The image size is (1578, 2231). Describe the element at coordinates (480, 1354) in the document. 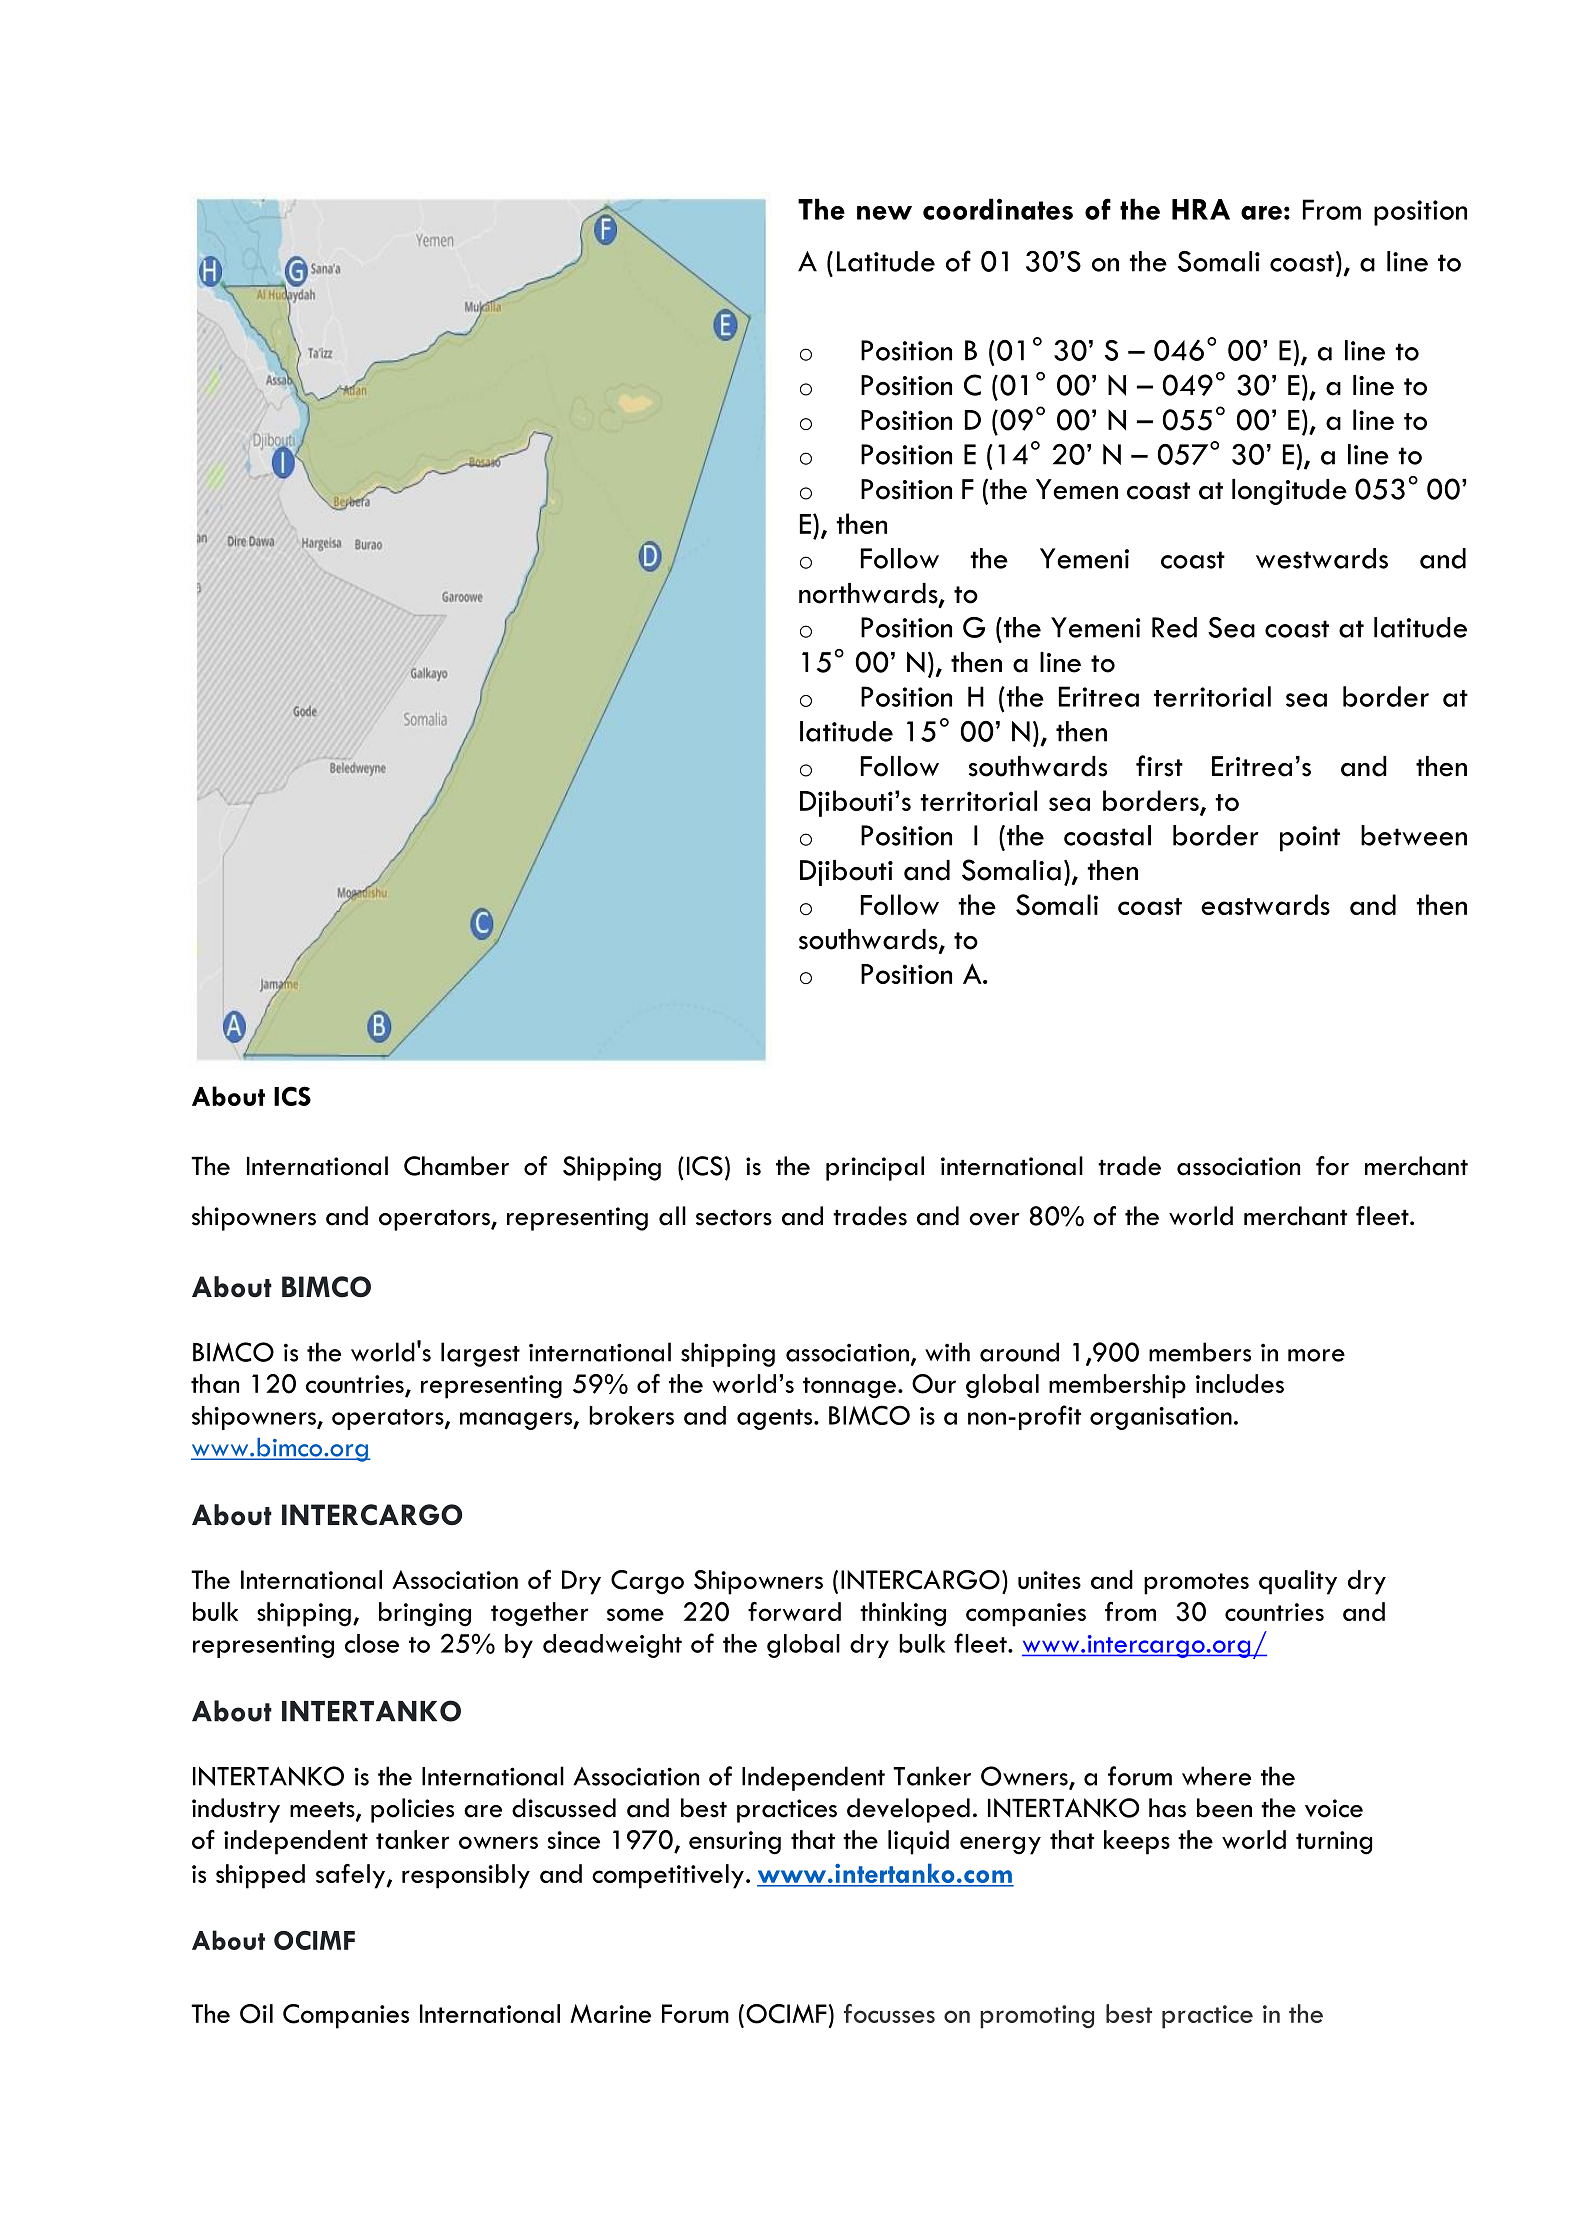

I see `largest` at that location.
